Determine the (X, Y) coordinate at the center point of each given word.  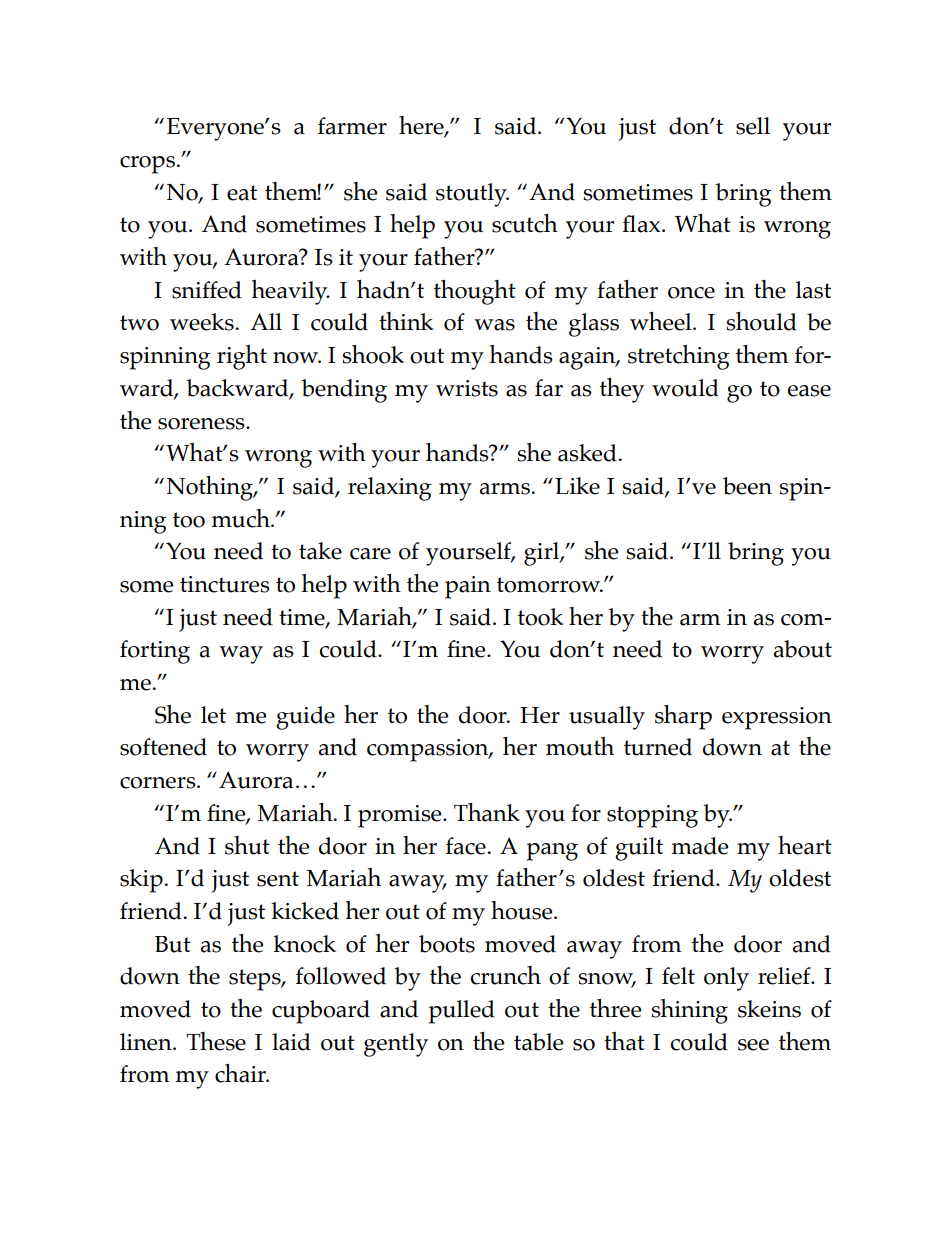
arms (505, 489)
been (747, 486)
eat (242, 193)
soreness (202, 424)
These (216, 1041)
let (213, 715)
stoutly (472, 195)
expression (777, 718)
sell (753, 126)
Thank (487, 812)
